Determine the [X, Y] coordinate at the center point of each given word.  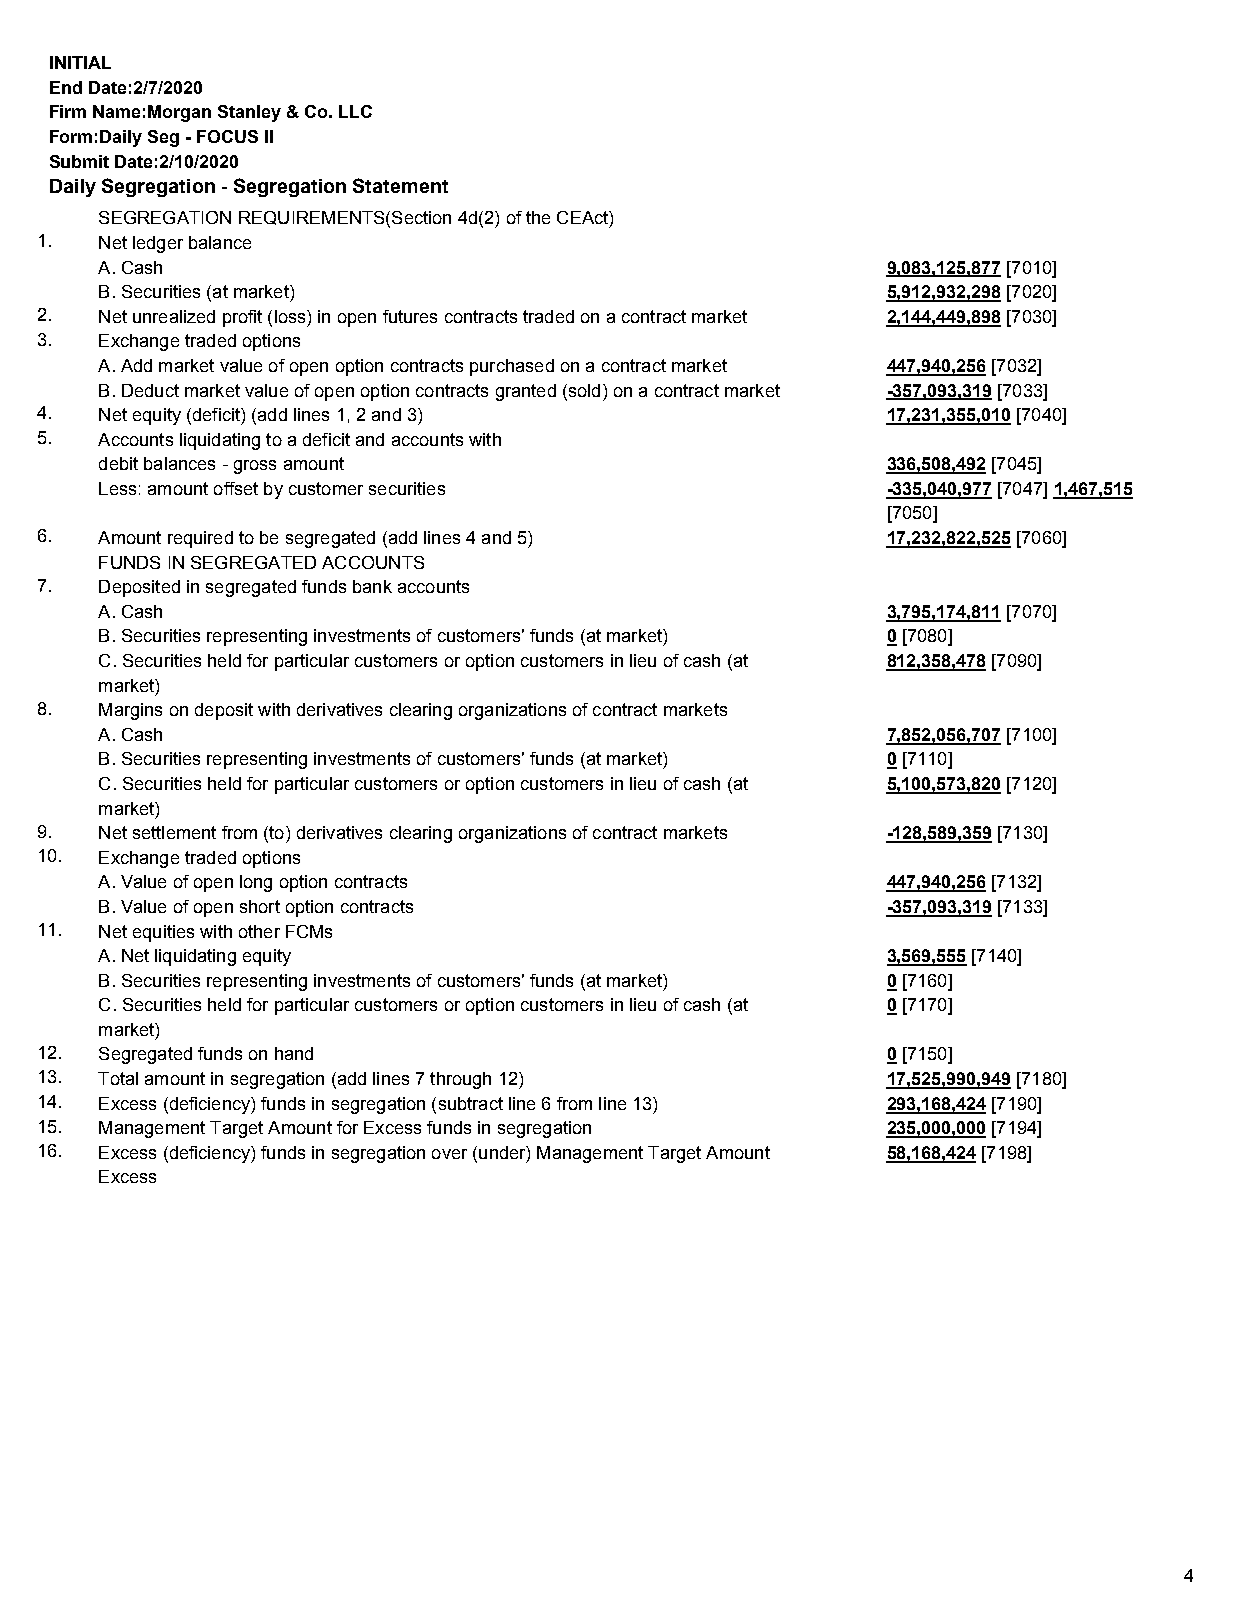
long [256, 883]
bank [372, 586]
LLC [355, 111]
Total [118, 1078]
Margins [130, 711]
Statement [400, 185]
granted [526, 392]
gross [255, 467]
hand [294, 1053]
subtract [471, 1103]
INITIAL [80, 62]
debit [118, 463]
